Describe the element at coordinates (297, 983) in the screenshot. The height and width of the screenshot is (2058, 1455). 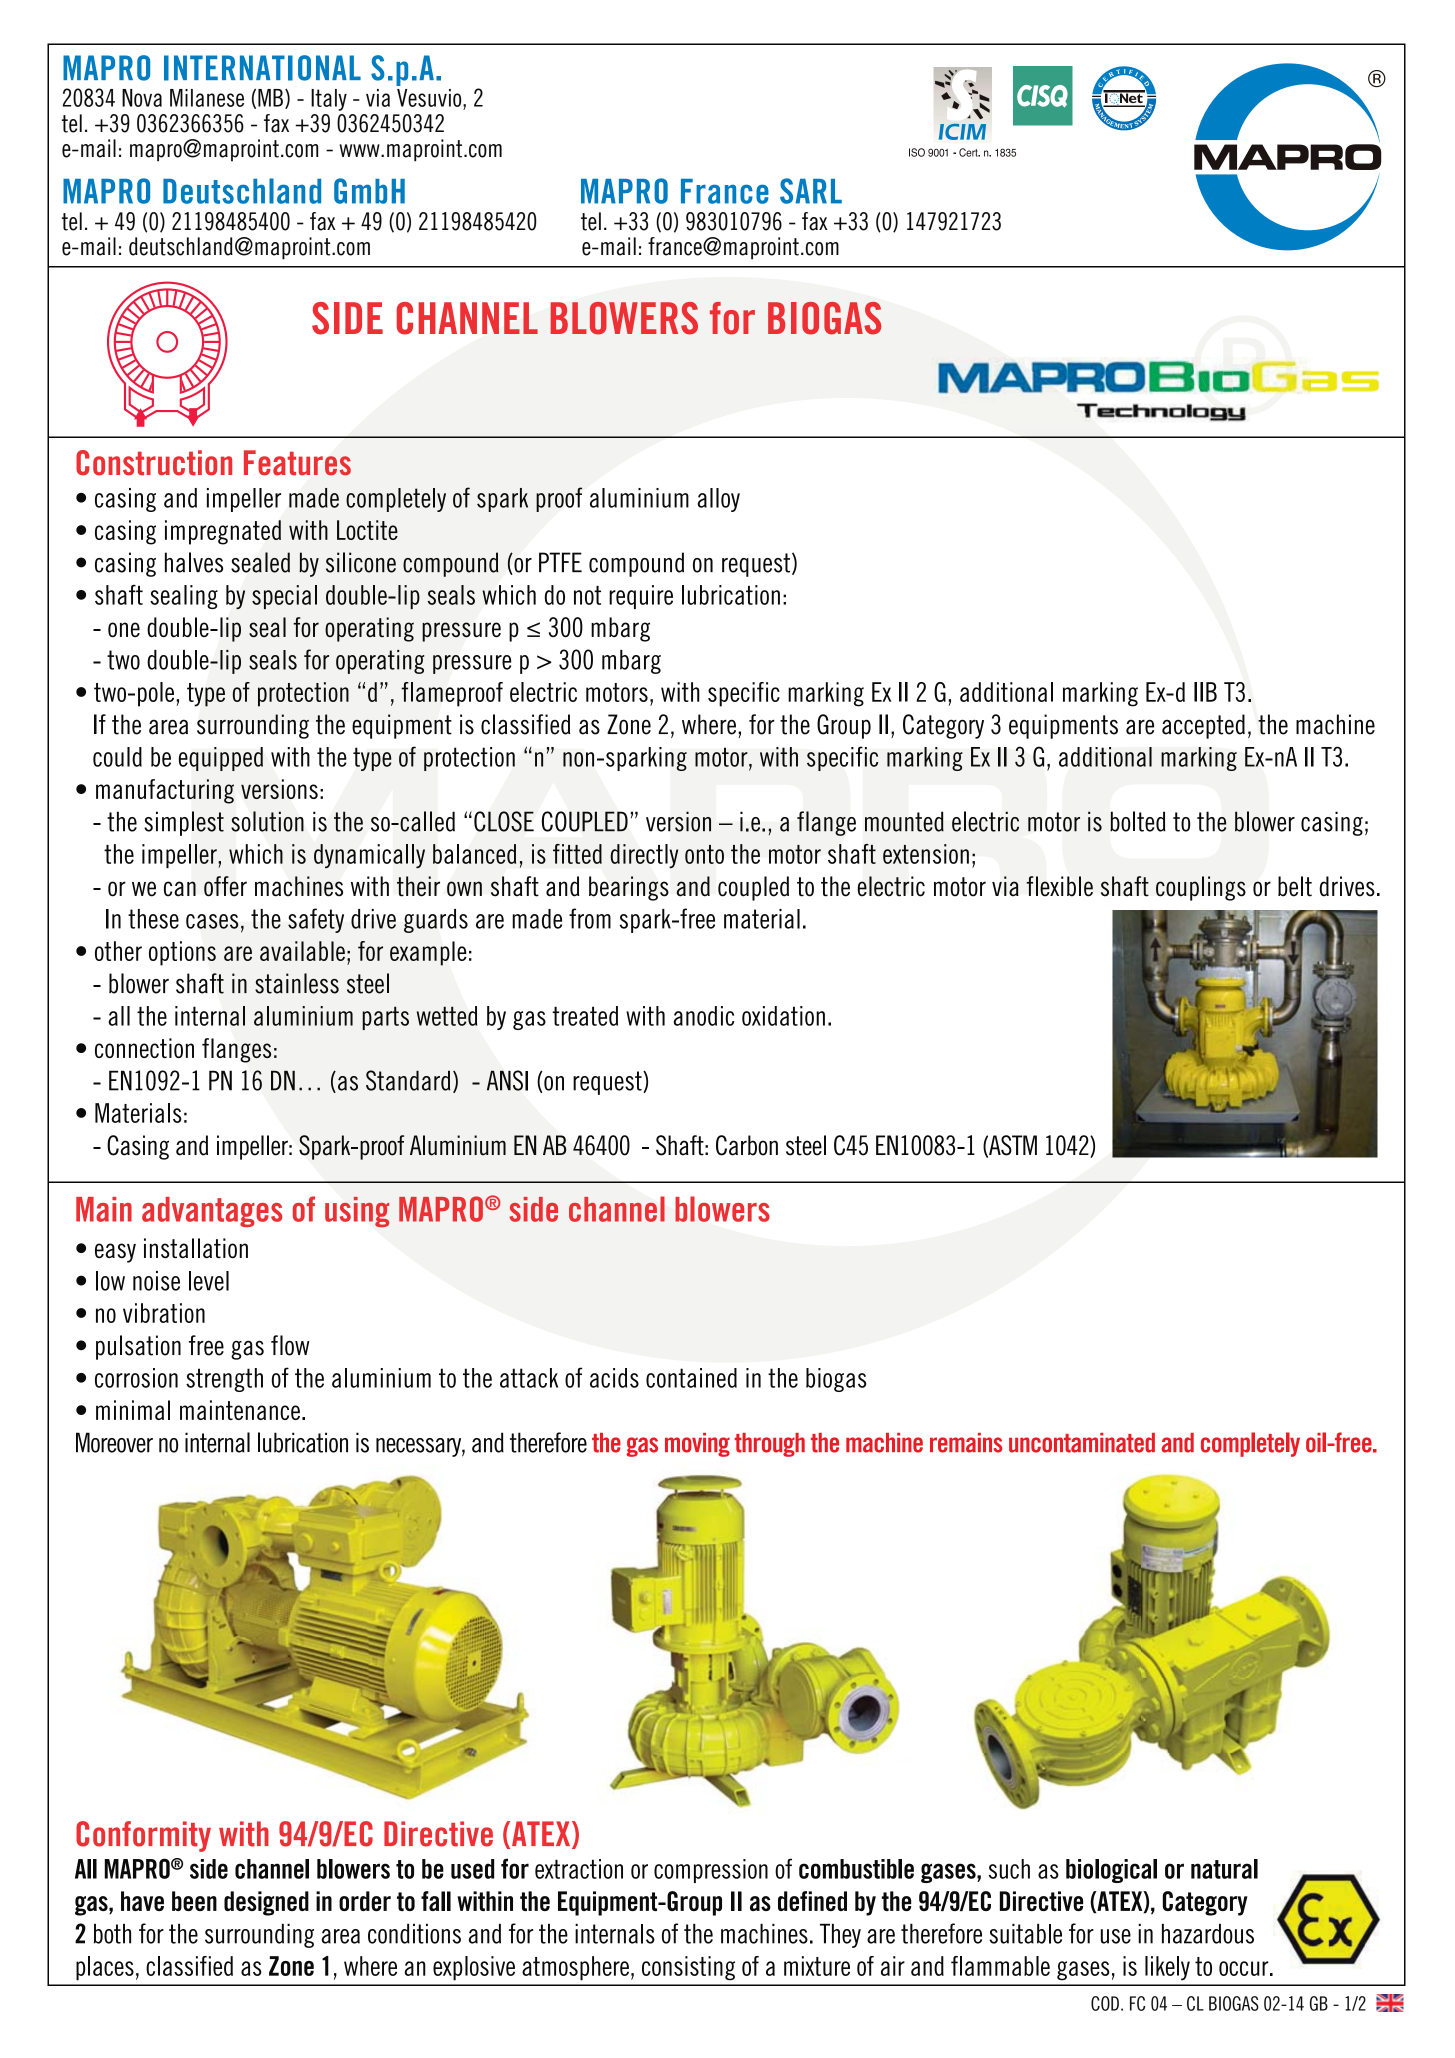
I see `stainless` at that location.
